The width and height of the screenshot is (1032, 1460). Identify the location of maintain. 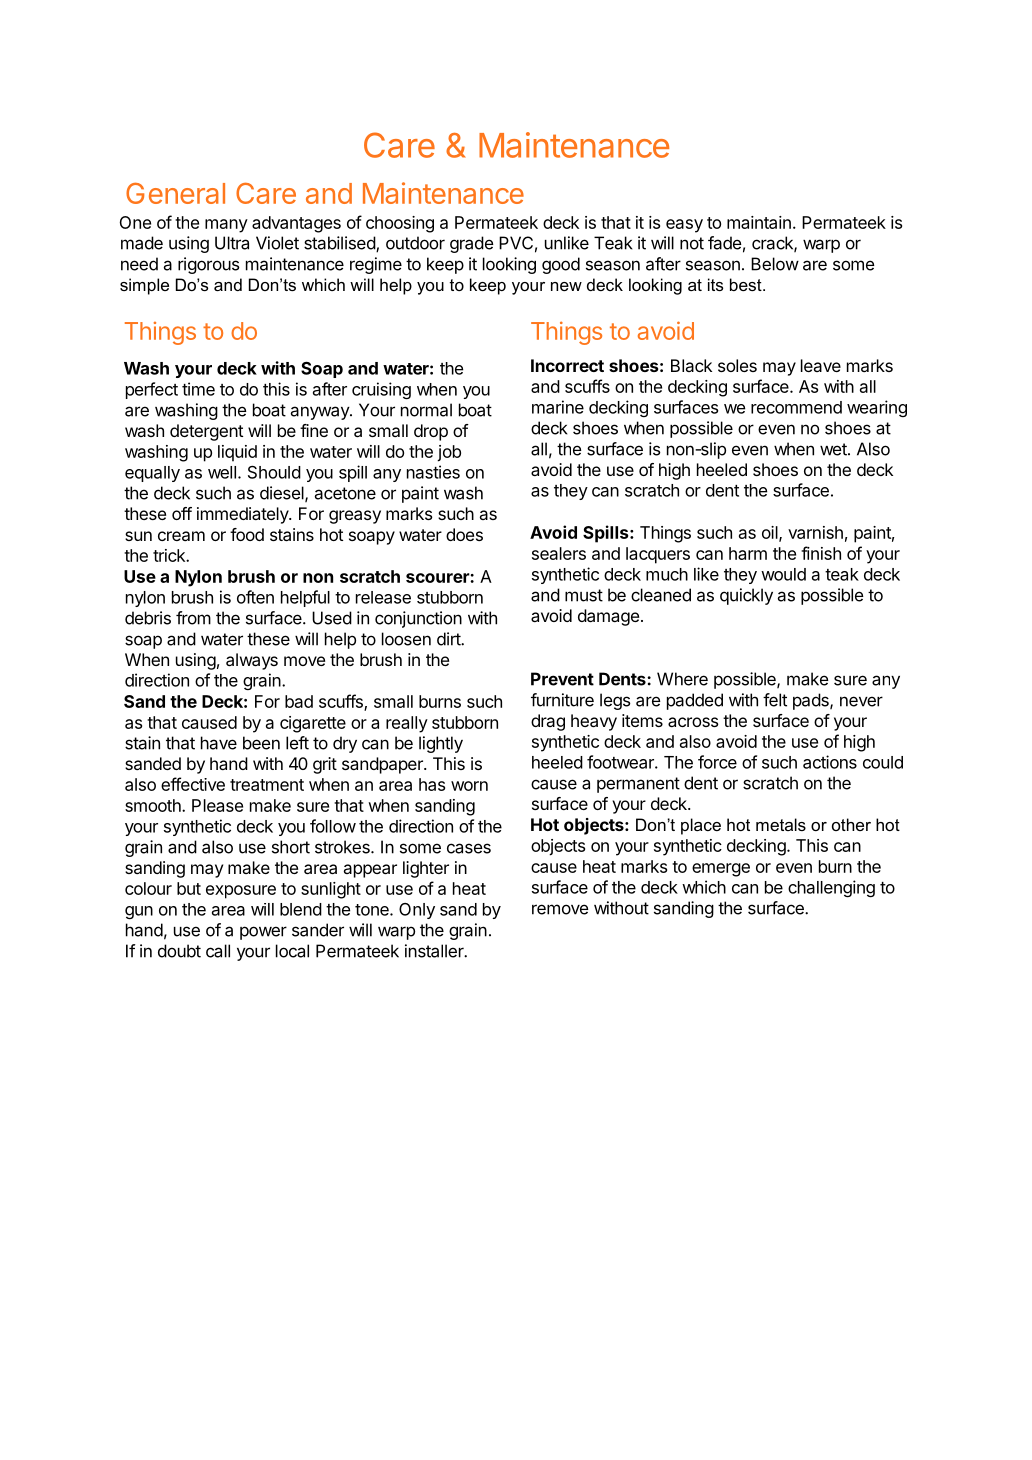
(759, 222).
